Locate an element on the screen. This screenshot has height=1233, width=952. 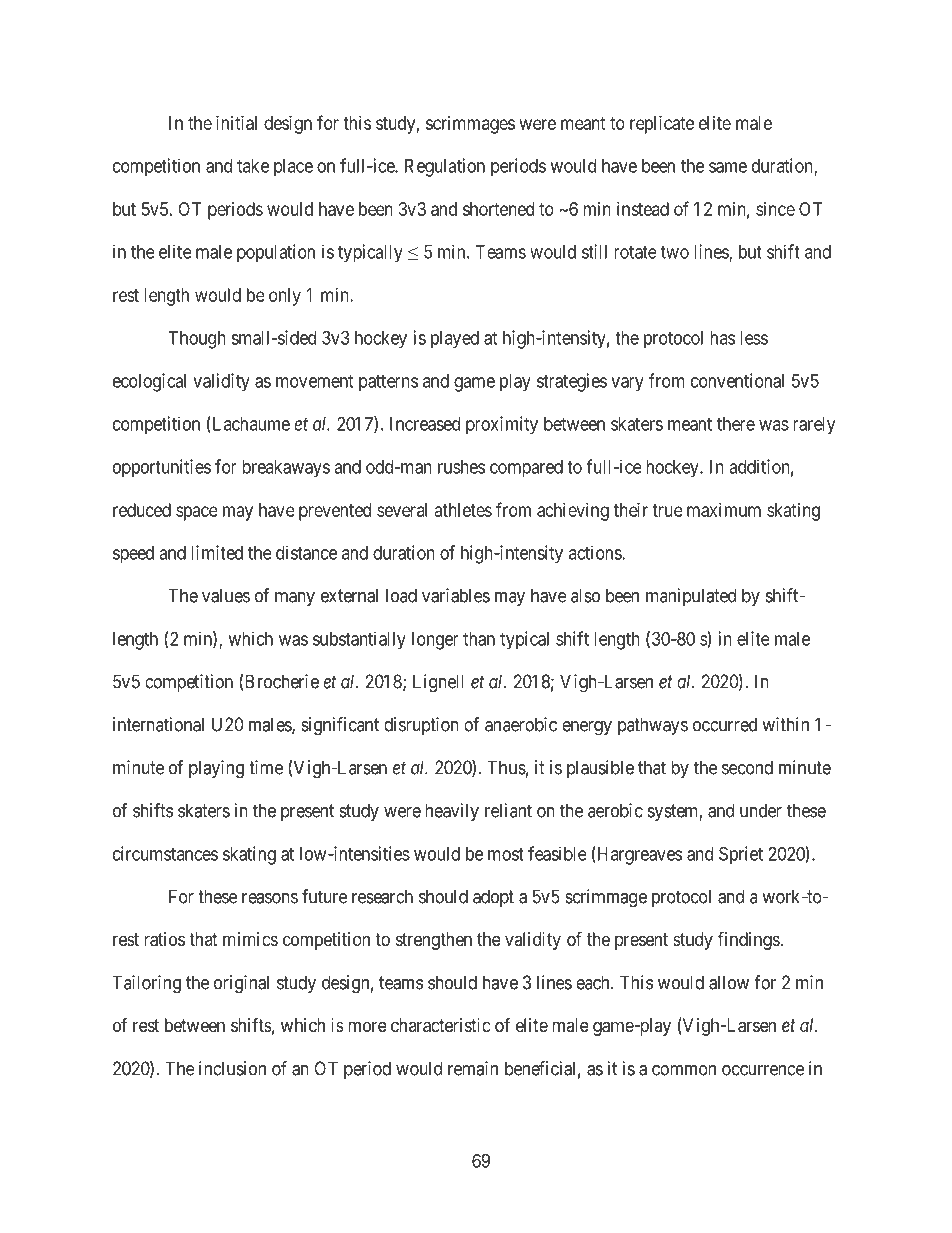
inclusion is located at coordinates (232, 1068).
